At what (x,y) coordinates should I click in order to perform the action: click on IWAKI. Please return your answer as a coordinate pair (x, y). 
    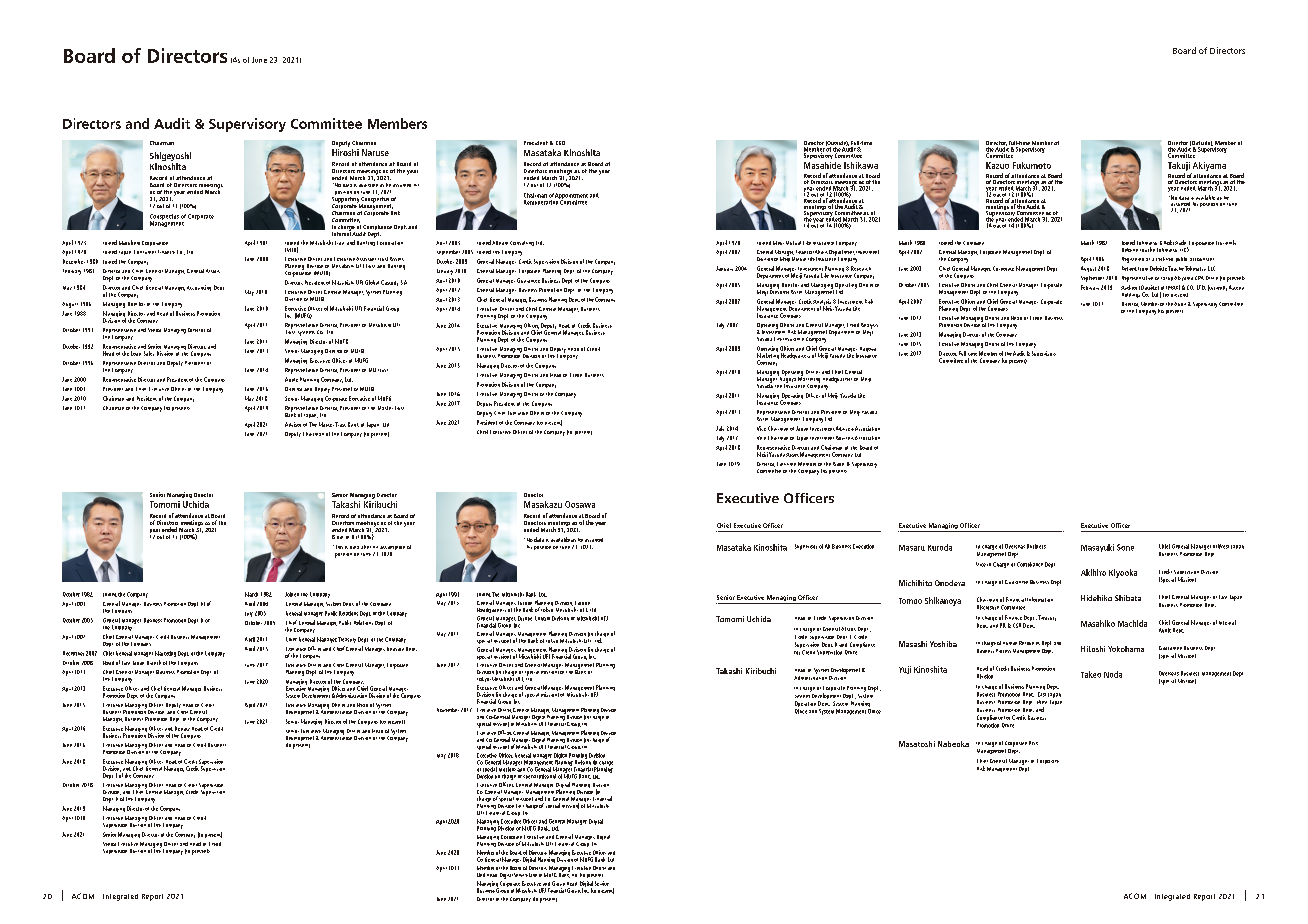
    Looking at the image, I should click on (1173, 287).
